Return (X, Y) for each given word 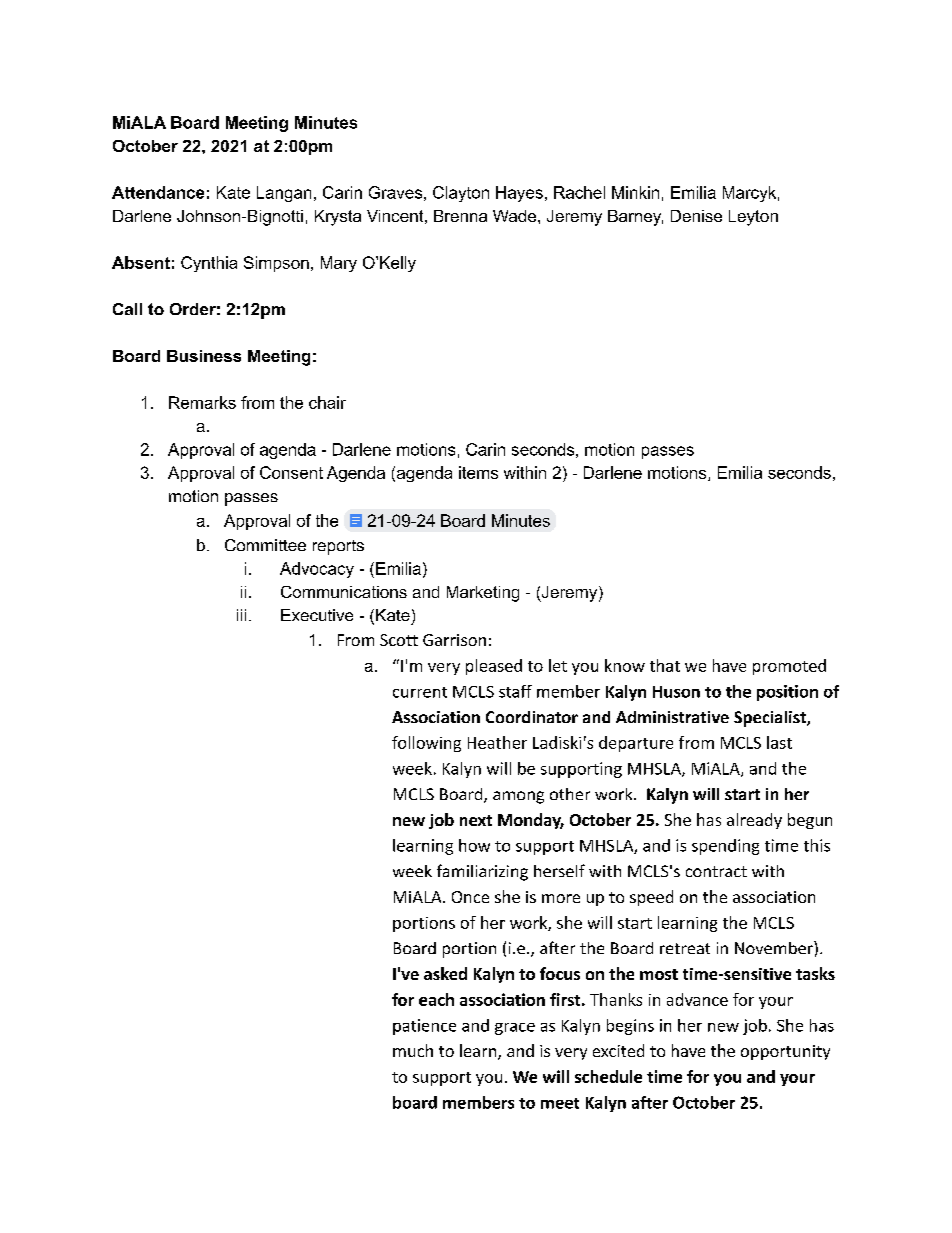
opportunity (785, 1052)
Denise (696, 216)
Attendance (158, 192)
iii (241, 615)
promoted (789, 667)
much (413, 1050)
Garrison (454, 640)
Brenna (460, 216)
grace (515, 1029)
